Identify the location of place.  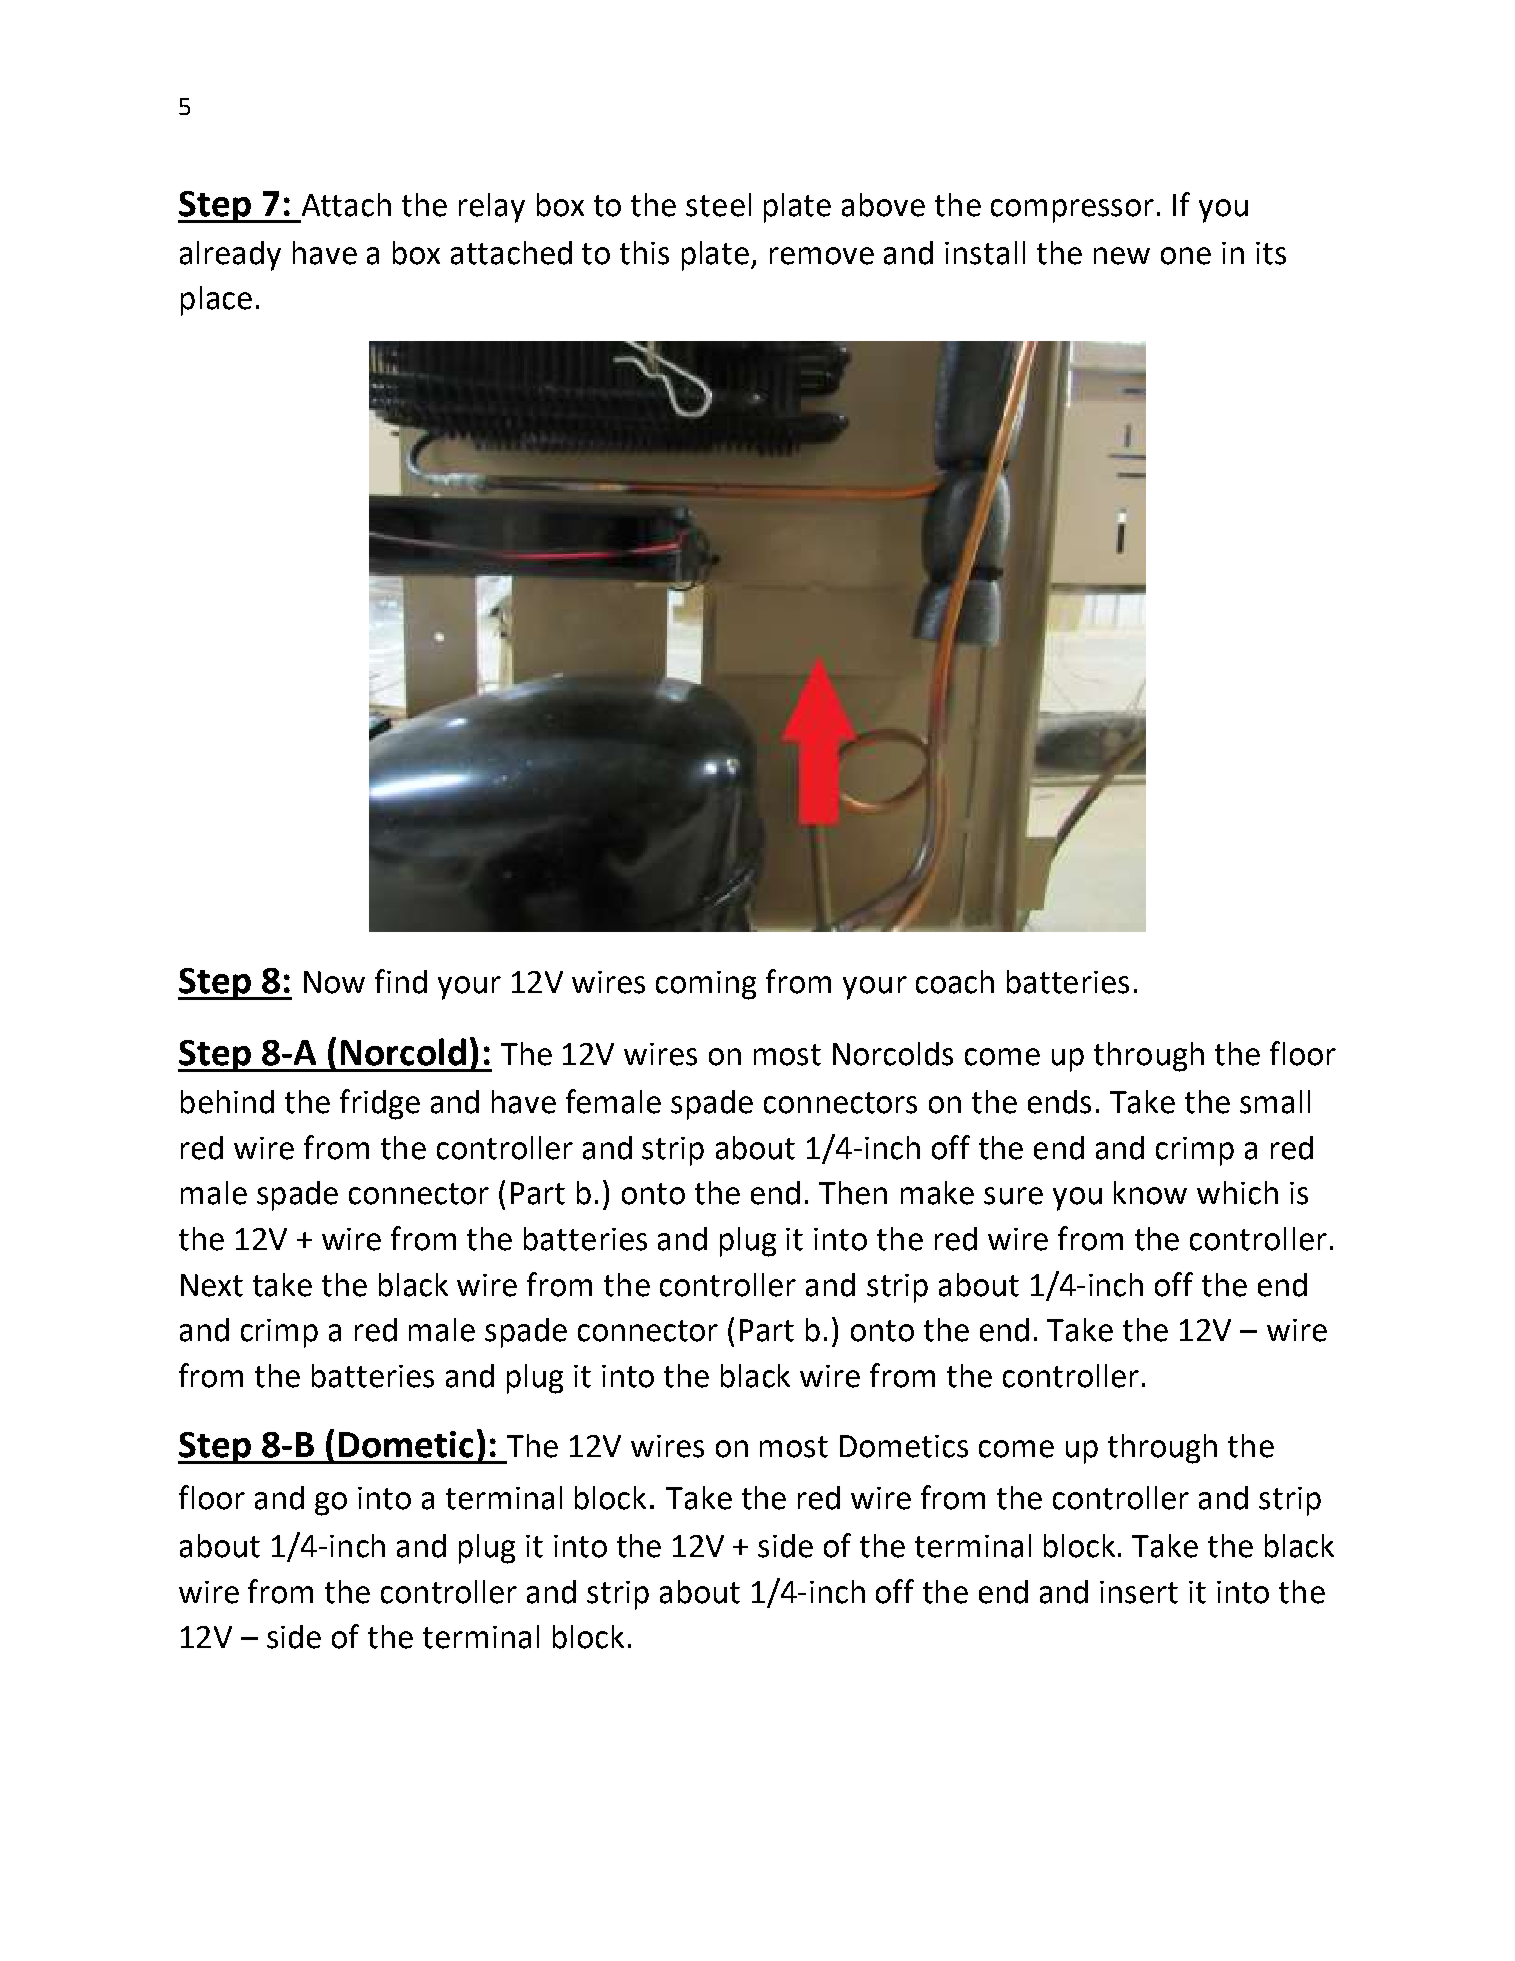
(216, 301).
